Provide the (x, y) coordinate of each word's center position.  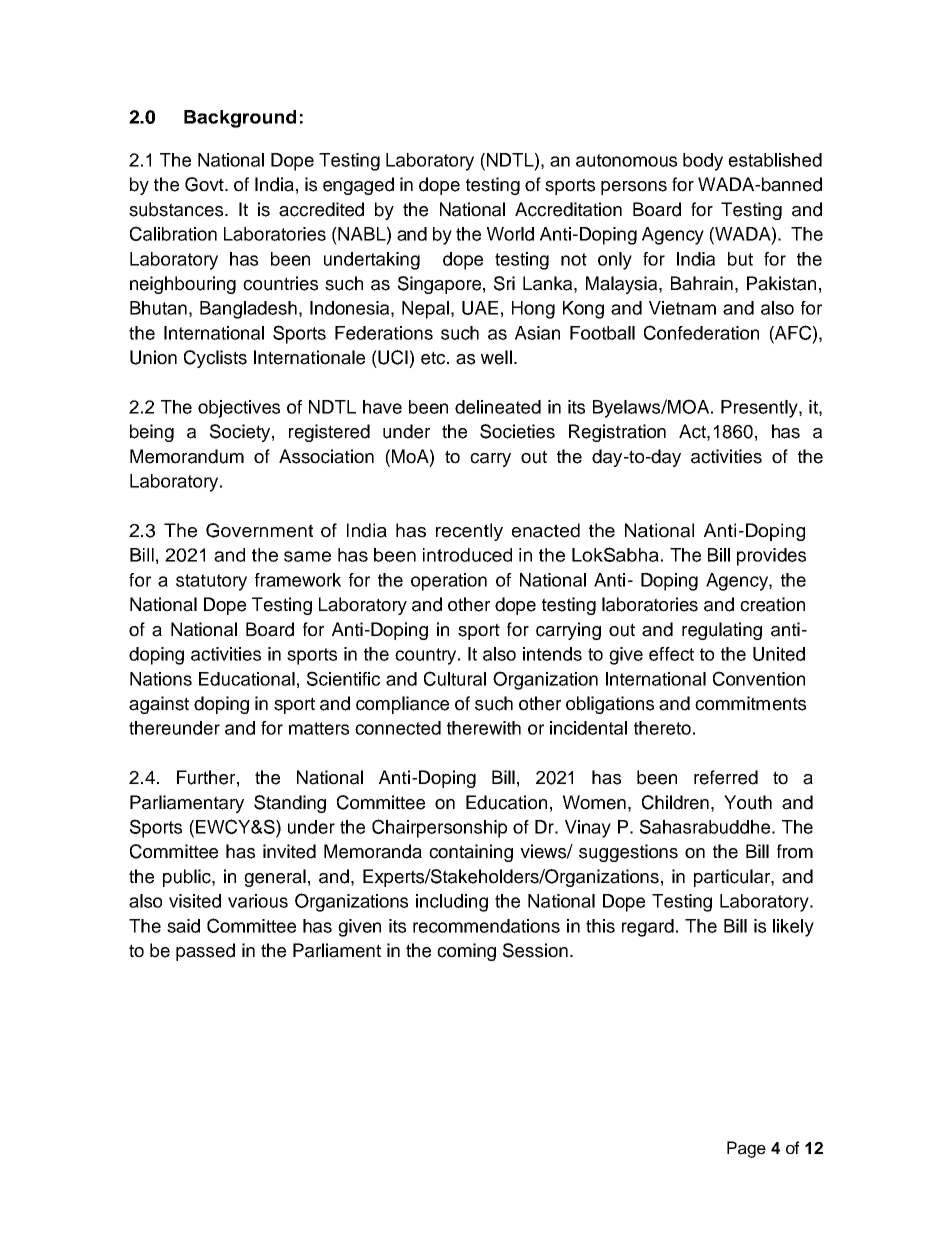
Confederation (701, 332)
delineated (498, 407)
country (427, 656)
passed (205, 952)
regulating (722, 631)
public (188, 878)
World (510, 234)
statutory (211, 582)
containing (471, 853)
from (795, 851)
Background (240, 119)
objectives (239, 409)
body (703, 162)
